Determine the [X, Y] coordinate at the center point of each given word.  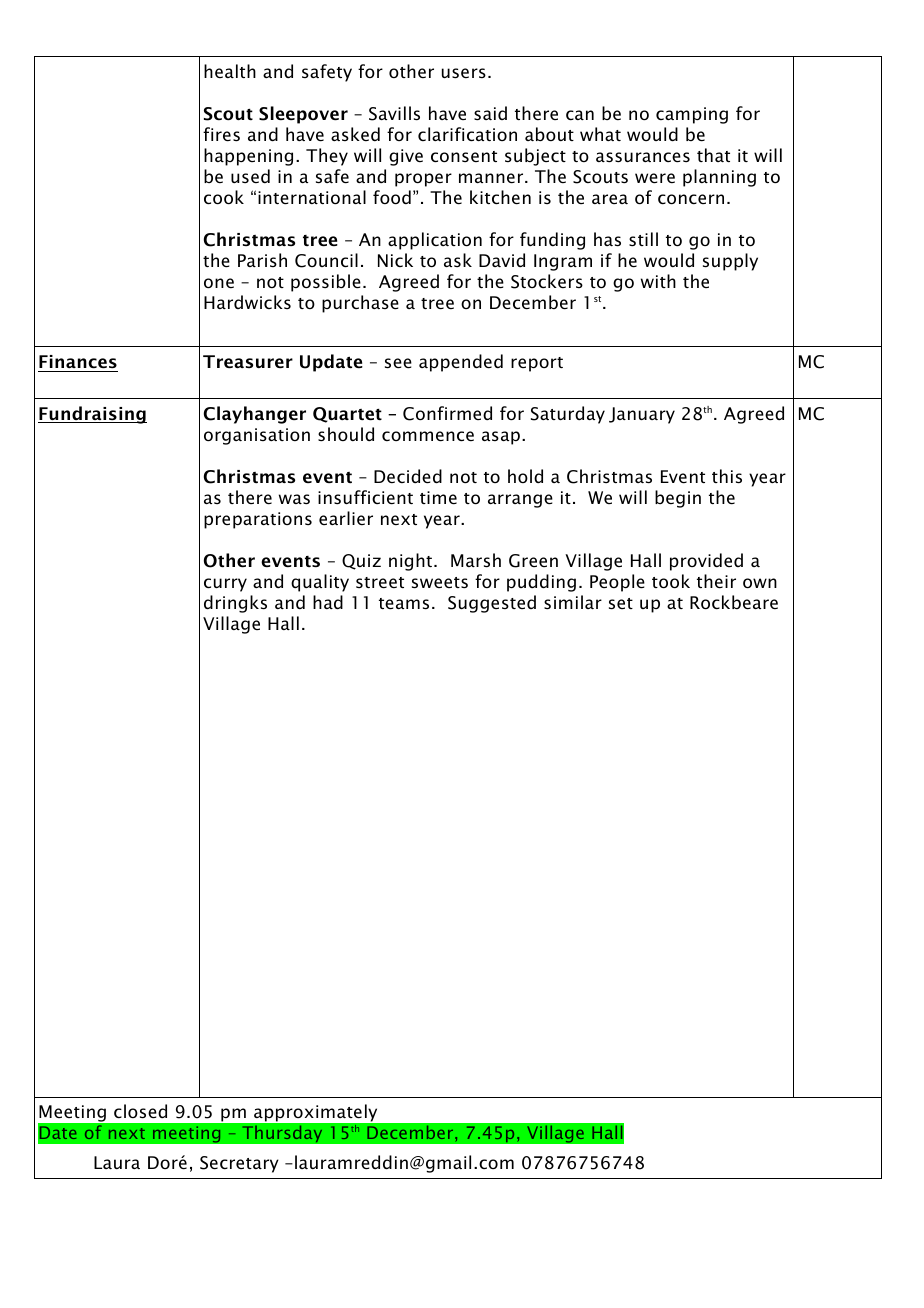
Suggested [492, 604]
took [671, 581]
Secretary [239, 1164]
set [621, 604]
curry [225, 585]
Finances [78, 362]
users [464, 73]
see [398, 363]
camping [692, 115]
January [642, 415]
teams [404, 604]
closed [140, 1111]
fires [221, 134]
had [328, 602]
